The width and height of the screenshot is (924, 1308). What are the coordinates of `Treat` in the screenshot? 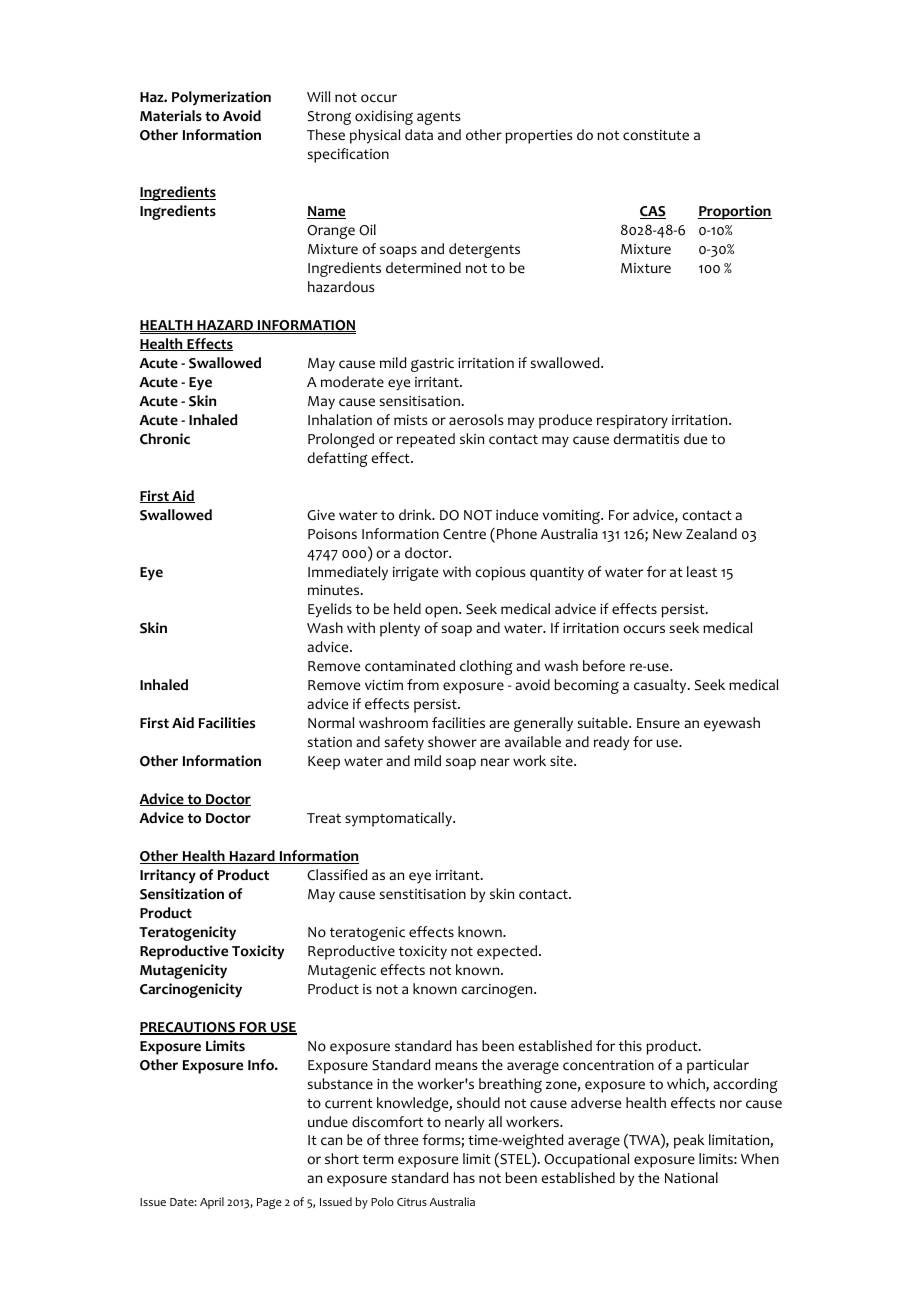 It's located at (324, 818).
